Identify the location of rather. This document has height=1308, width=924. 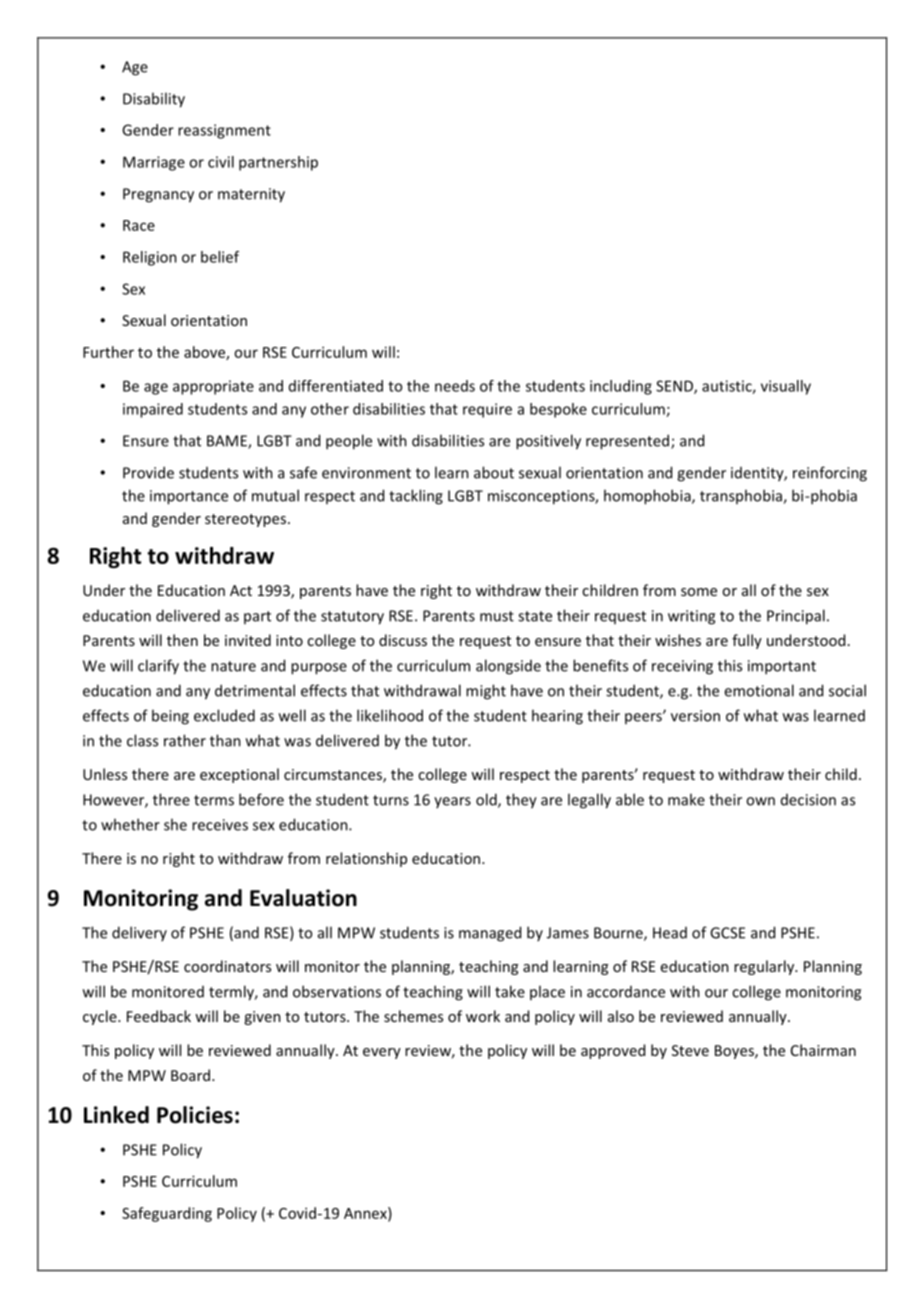
(185, 740).
